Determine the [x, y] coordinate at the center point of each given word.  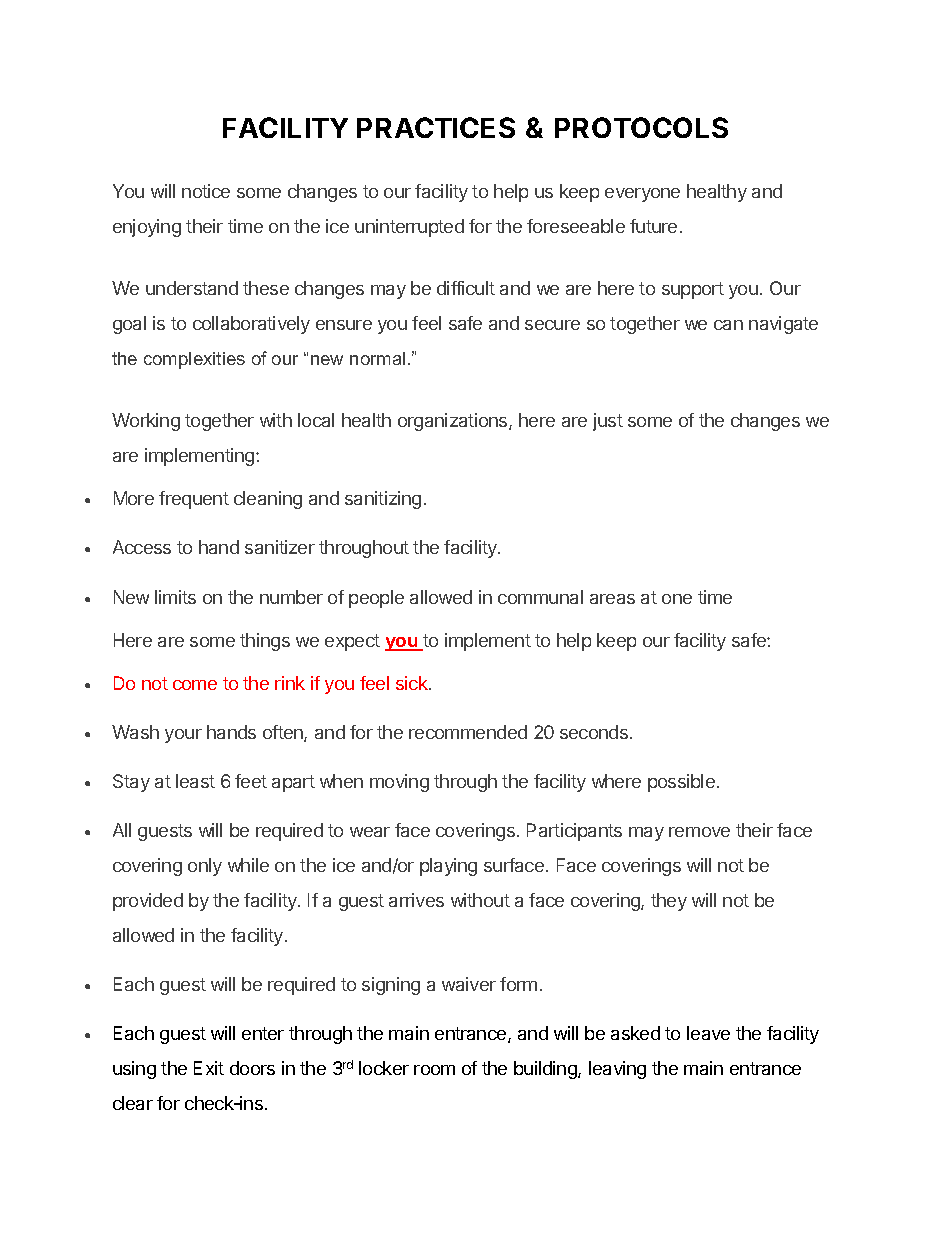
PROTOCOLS [641, 127]
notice [206, 191]
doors [252, 1068]
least [195, 781]
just [608, 422]
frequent [194, 500]
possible [681, 783]
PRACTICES [436, 127]
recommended [468, 732]
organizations [454, 422]
